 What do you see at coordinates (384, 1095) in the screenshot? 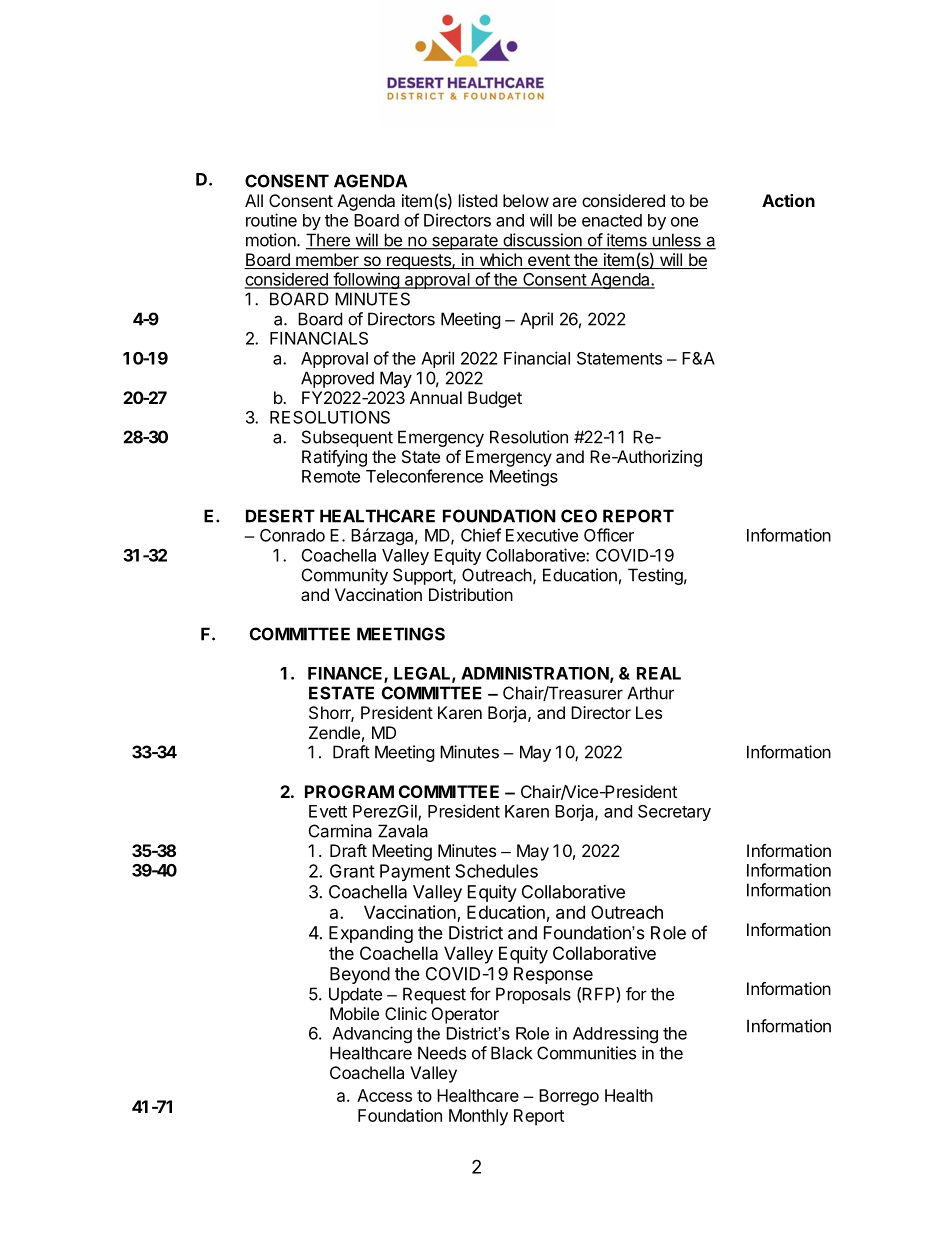
I see `Access` at bounding box center [384, 1095].
